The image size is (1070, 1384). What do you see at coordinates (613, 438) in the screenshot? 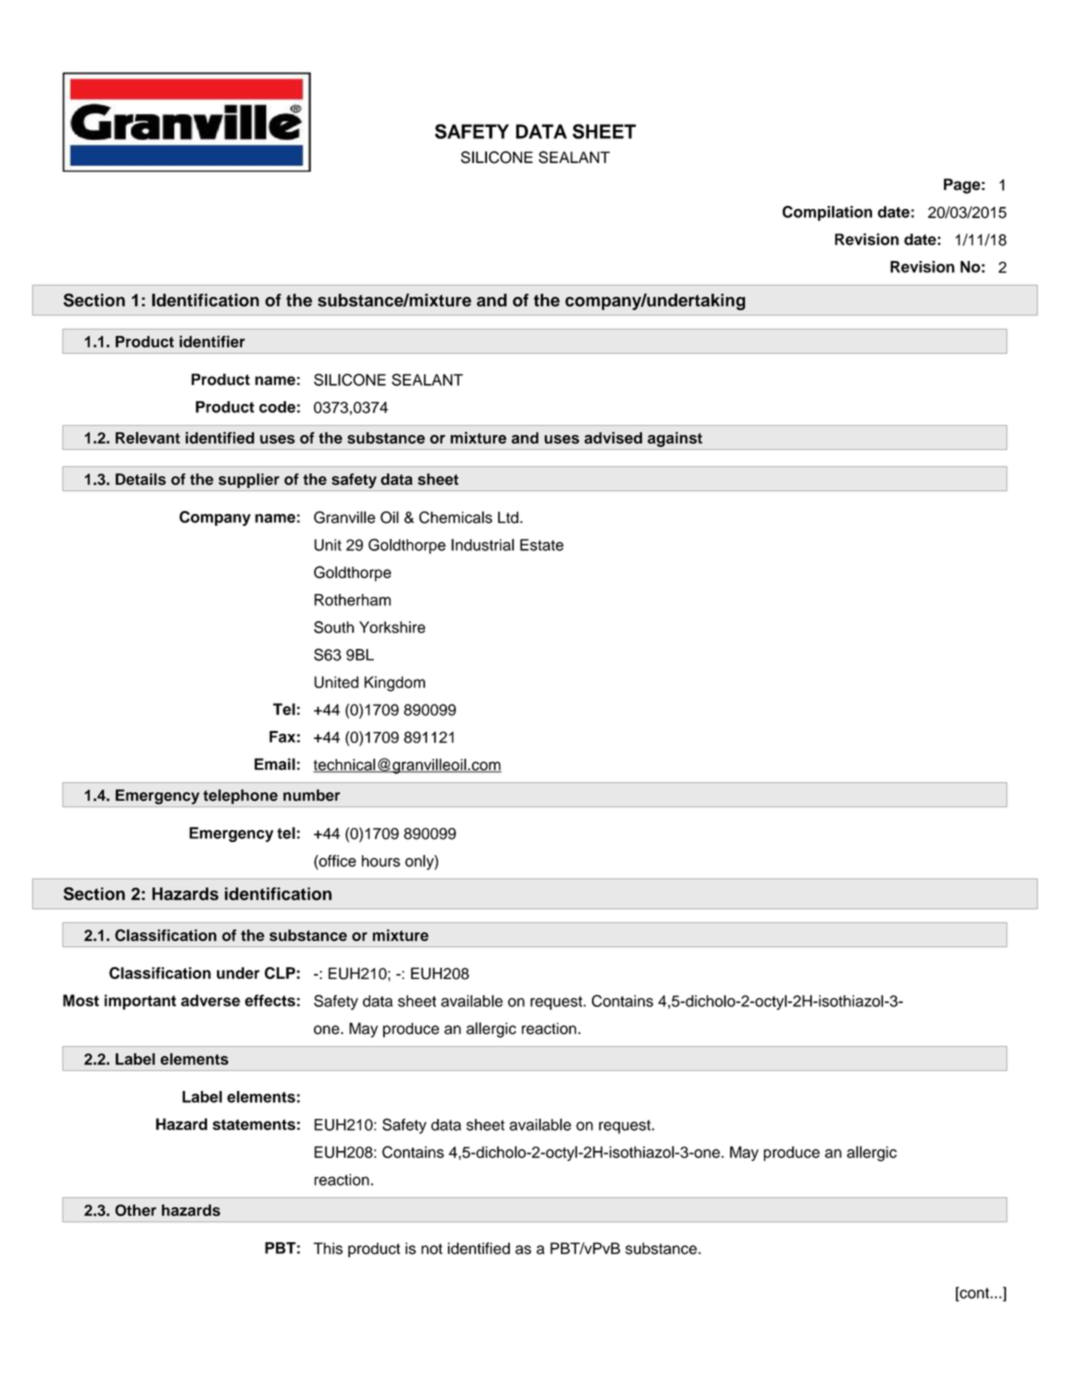
I see `advised` at bounding box center [613, 438].
